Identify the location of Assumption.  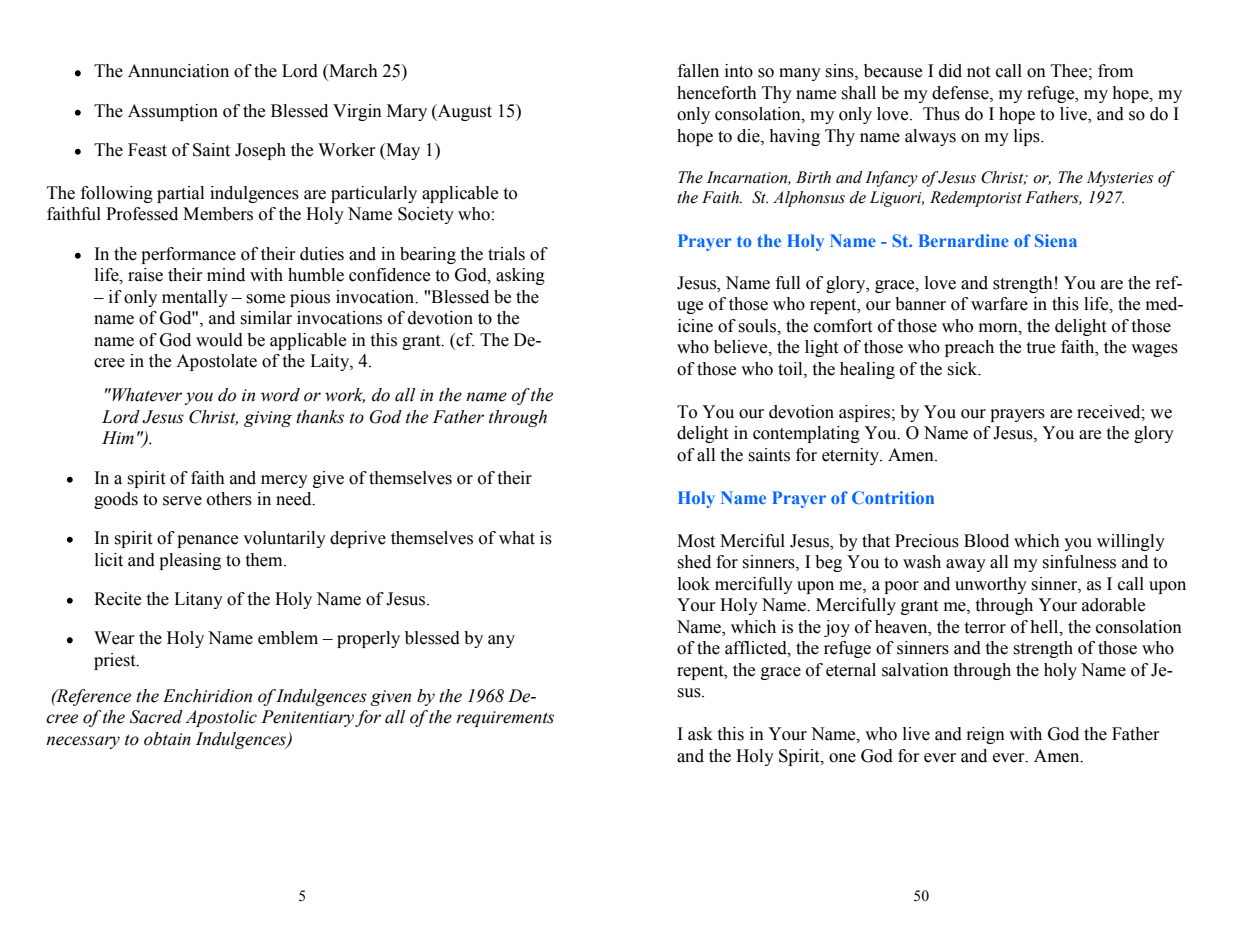
(173, 112).
